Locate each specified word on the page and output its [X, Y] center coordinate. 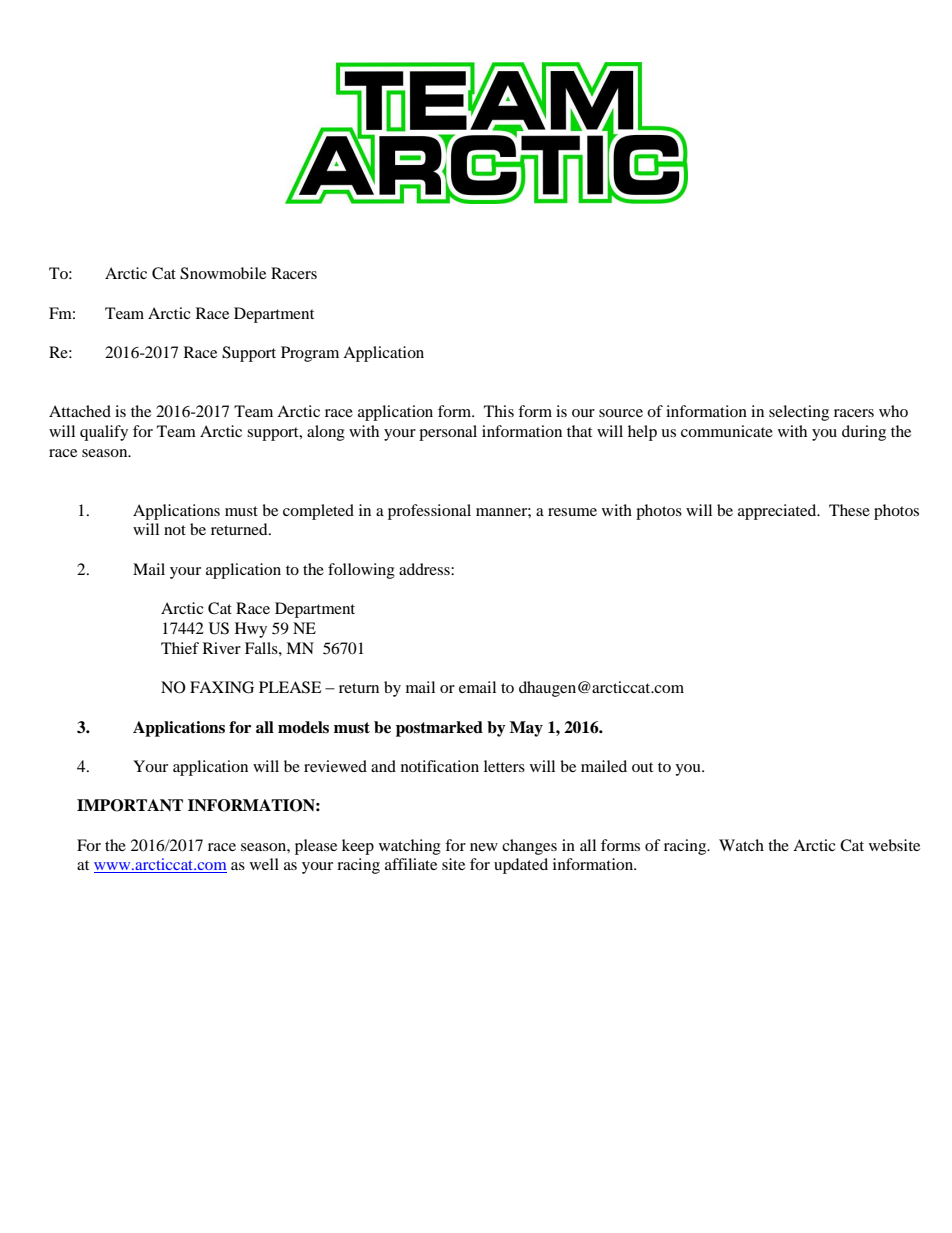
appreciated [778, 512]
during [864, 433]
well [264, 864]
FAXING [222, 687]
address [425, 569]
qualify [104, 433]
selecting [799, 413]
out [642, 767]
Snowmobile [223, 273]
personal [448, 433]
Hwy [251, 630]
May [526, 729]
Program [310, 354]
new [484, 847]
